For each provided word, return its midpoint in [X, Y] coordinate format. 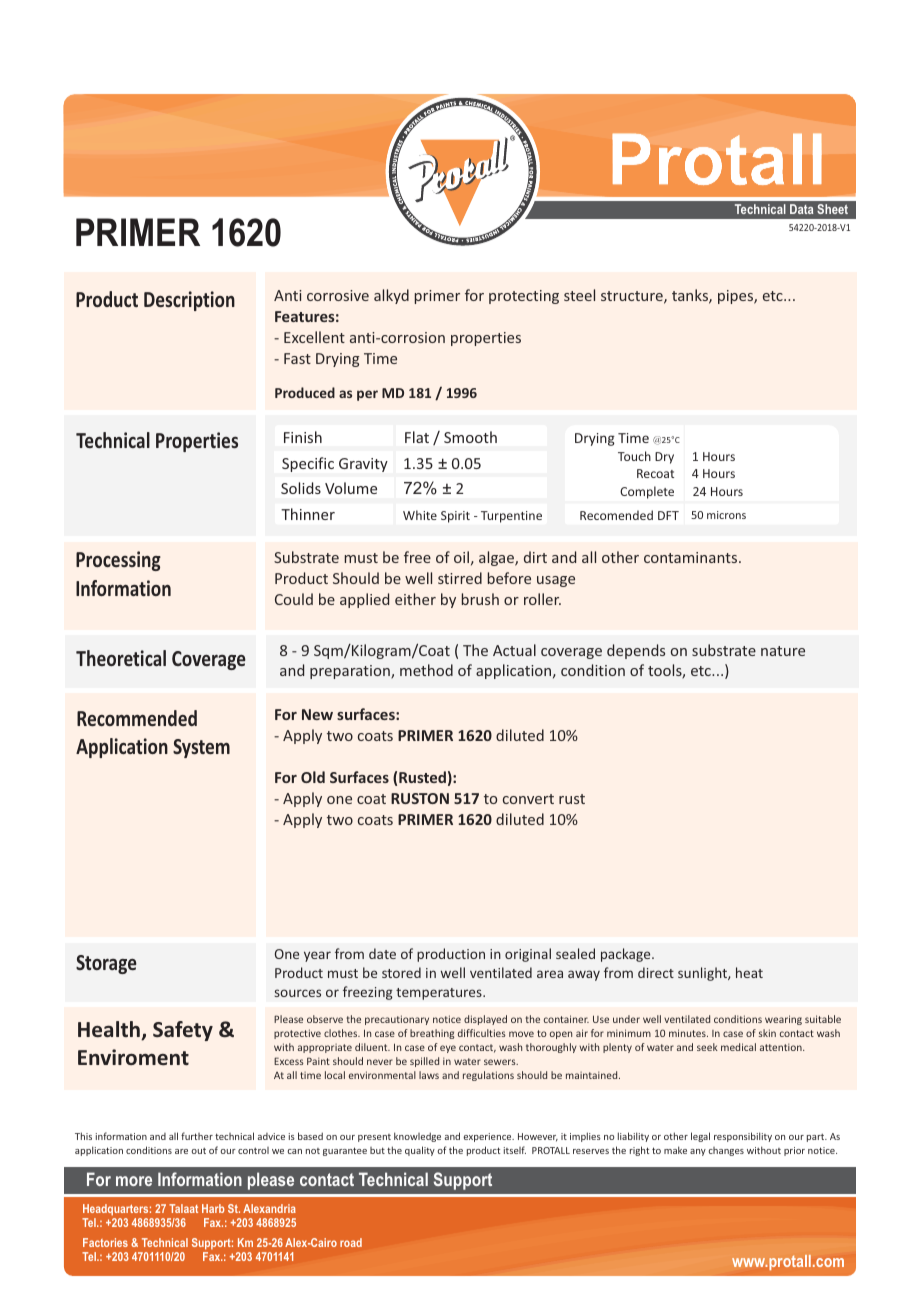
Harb [213, 1208]
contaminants [692, 557]
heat [749, 972]
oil [461, 557]
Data [801, 209]
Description [189, 301]
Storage [106, 964]
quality [420, 1151]
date [382, 953]
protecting [524, 297]
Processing [118, 561]
